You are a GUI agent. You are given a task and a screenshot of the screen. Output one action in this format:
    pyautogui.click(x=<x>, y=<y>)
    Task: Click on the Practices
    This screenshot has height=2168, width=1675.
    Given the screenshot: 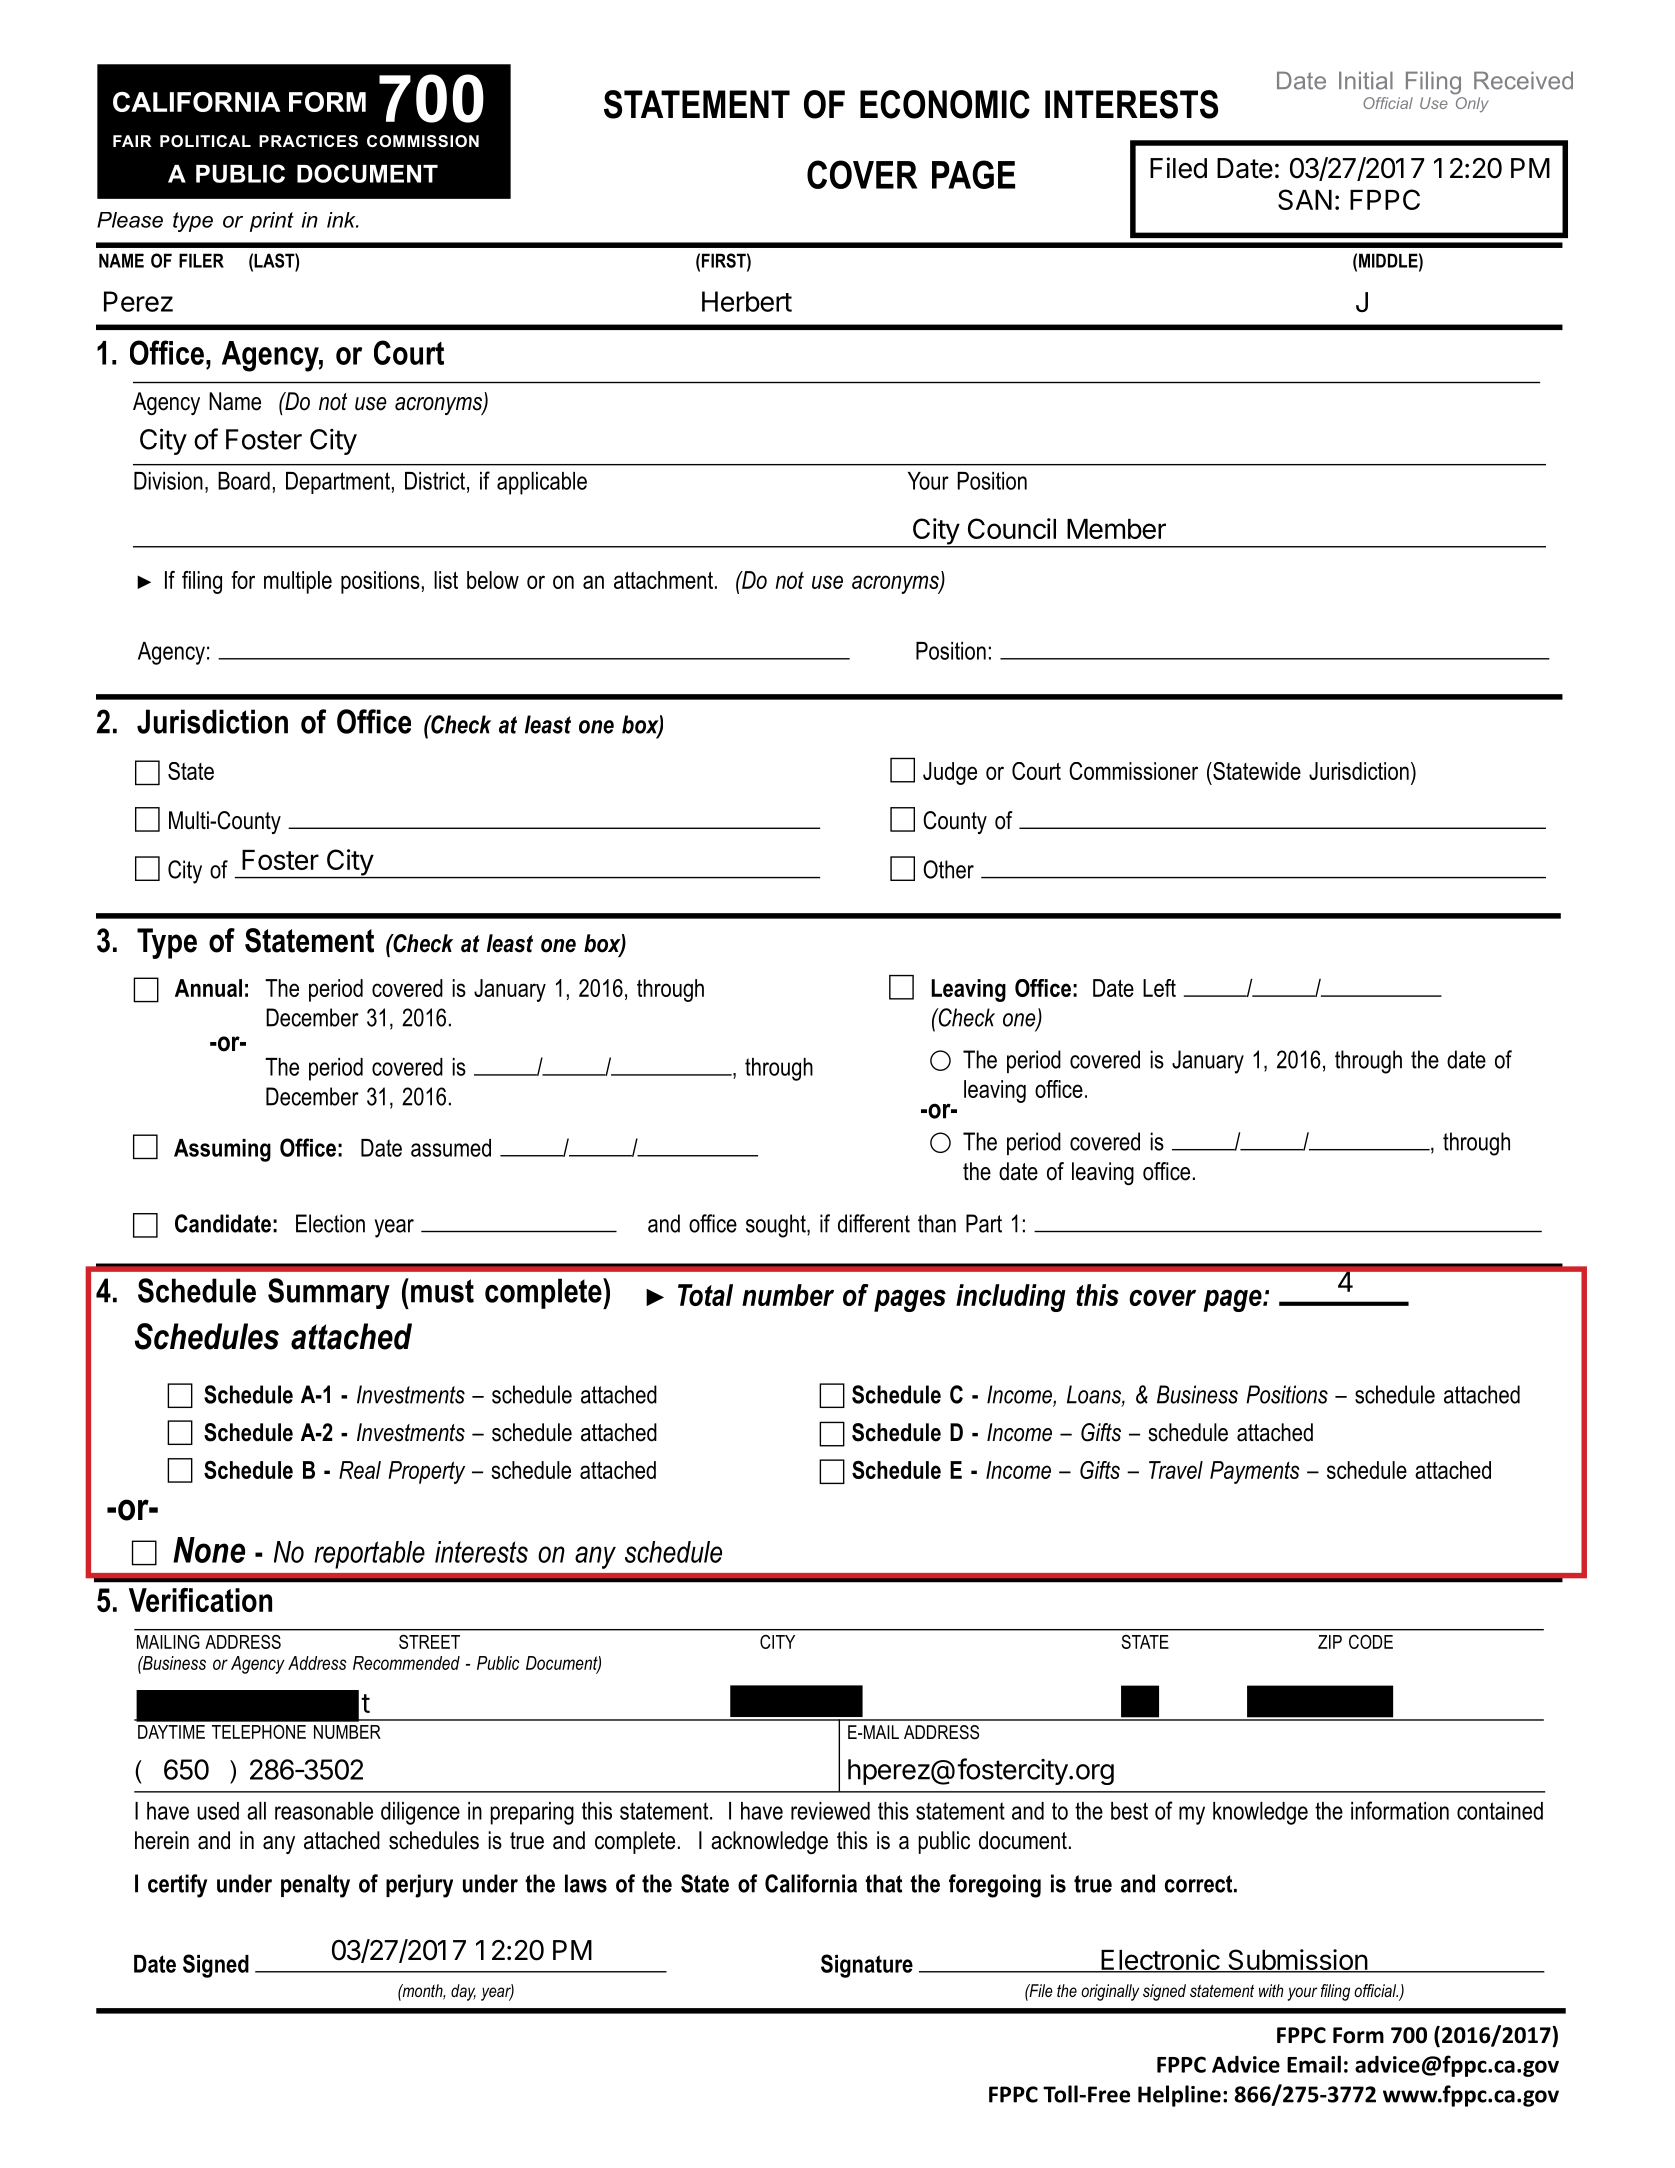 What is the action you would take?
    pyautogui.click(x=308, y=141)
